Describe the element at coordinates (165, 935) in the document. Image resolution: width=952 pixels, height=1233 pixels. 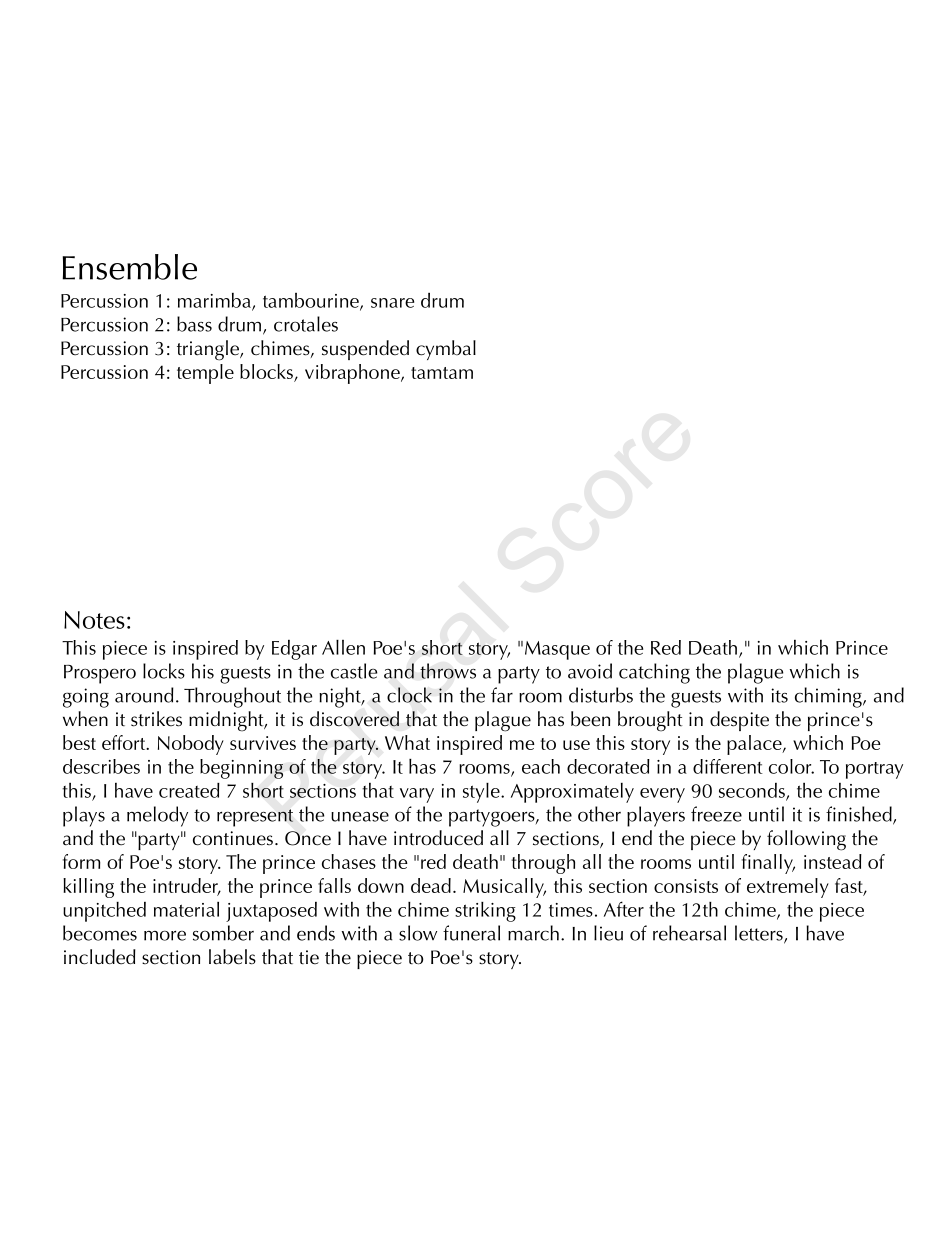
I see `more` at that location.
